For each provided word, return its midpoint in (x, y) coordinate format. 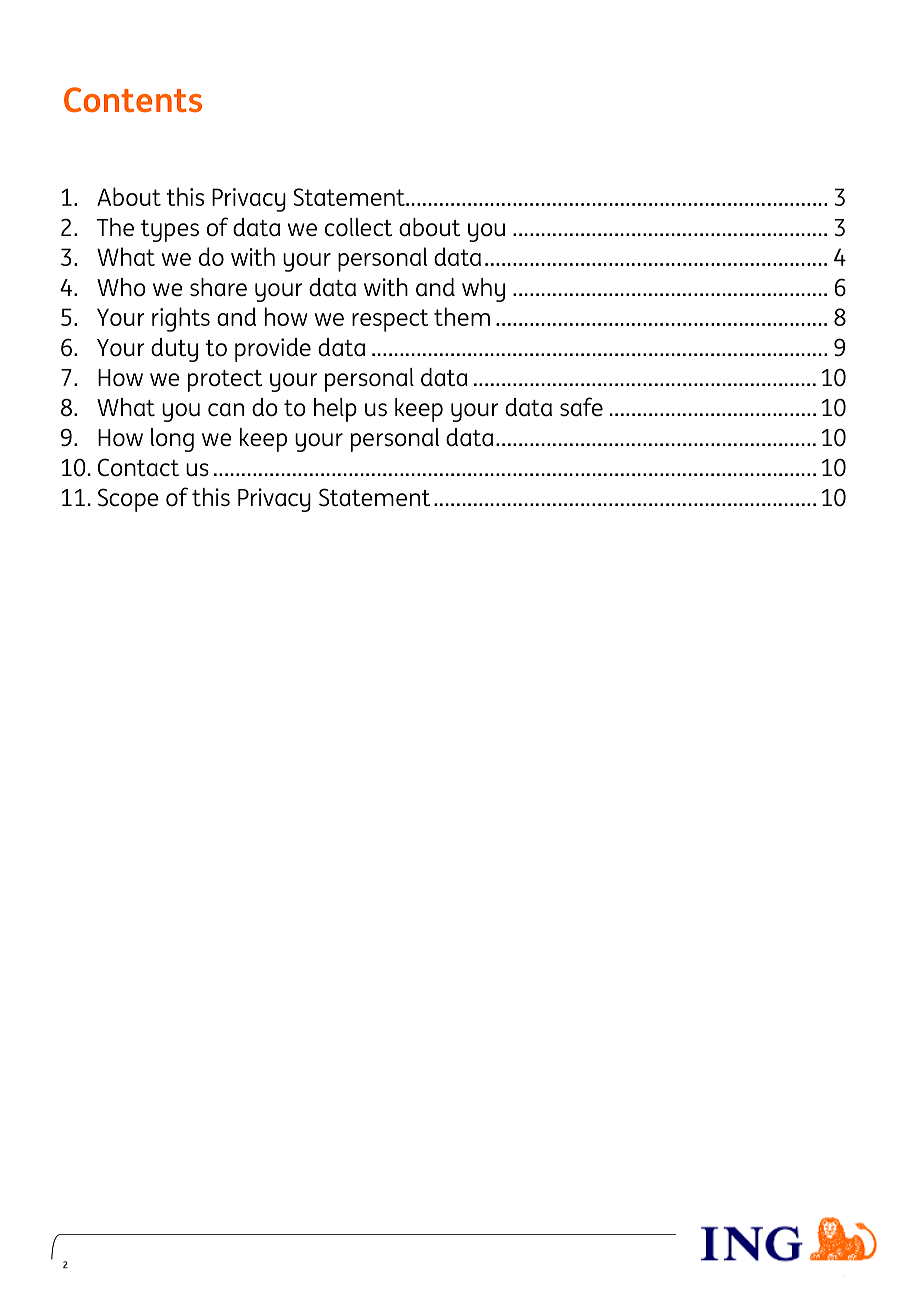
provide (273, 350)
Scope (128, 500)
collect (358, 227)
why (483, 290)
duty (174, 350)
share (218, 287)
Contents (133, 99)
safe (581, 407)
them (462, 316)
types (170, 231)
